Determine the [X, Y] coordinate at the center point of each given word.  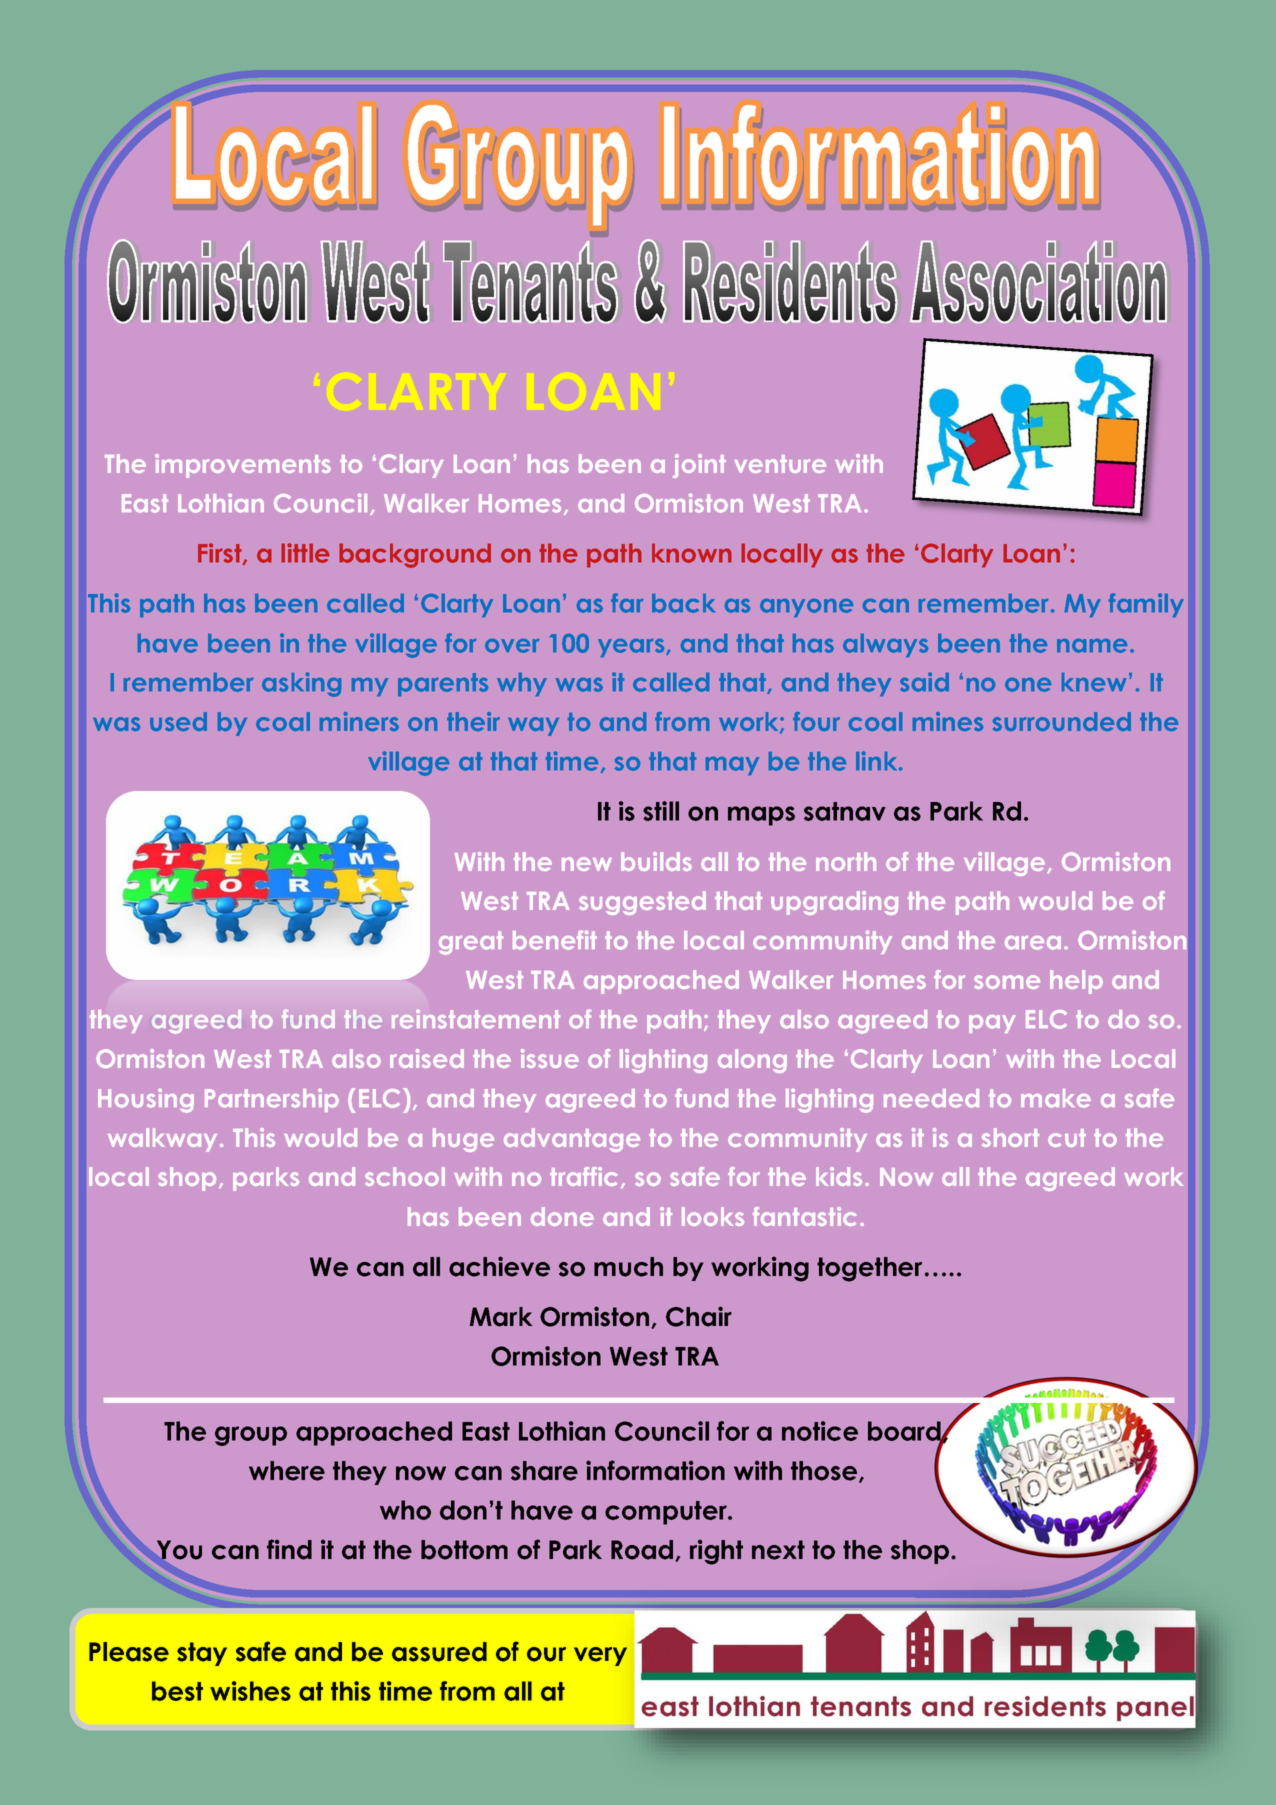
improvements [243, 466]
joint [699, 466]
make [1056, 1098]
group [251, 1436]
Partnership [272, 1100]
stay [202, 1654]
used [178, 721]
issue [550, 1058]
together [869, 1269]
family [1146, 605]
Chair [699, 1316]
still [661, 811]
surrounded [1062, 721]
